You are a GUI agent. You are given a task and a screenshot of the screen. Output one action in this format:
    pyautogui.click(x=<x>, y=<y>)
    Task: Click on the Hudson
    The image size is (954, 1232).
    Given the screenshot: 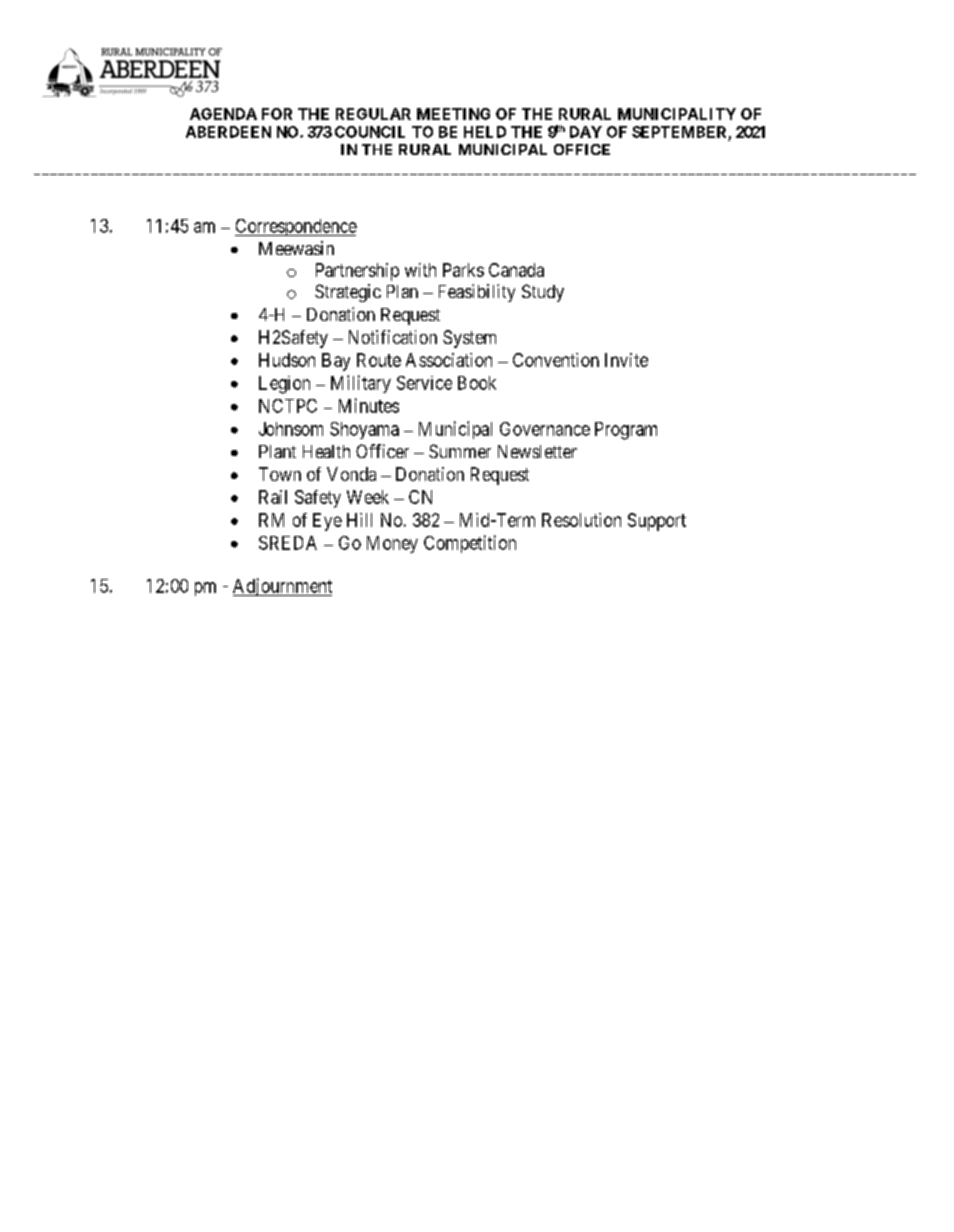 What is the action you would take?
    pyautogui.click(x=287, y=360)
